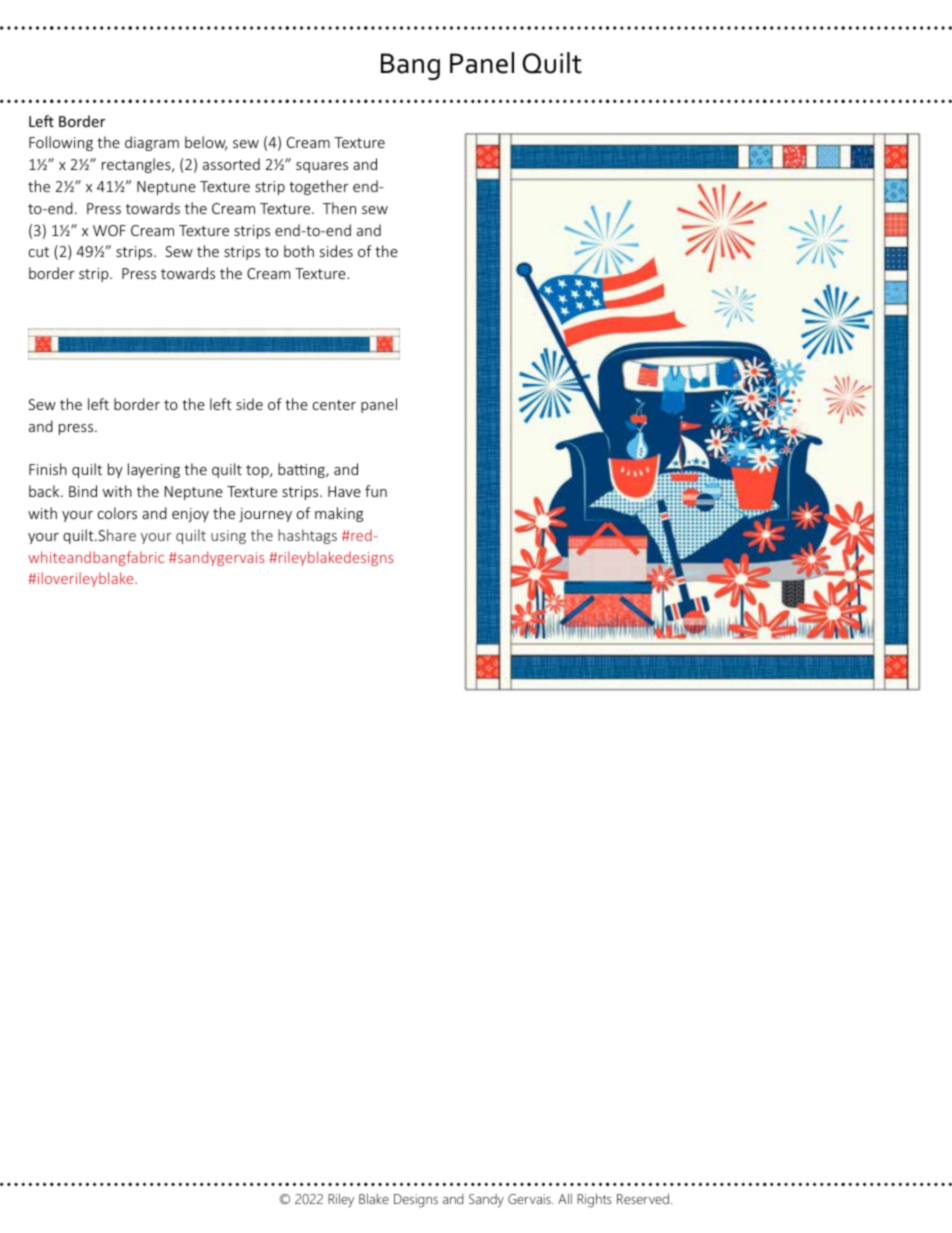  I want to click on All, so click(565, 1198).
